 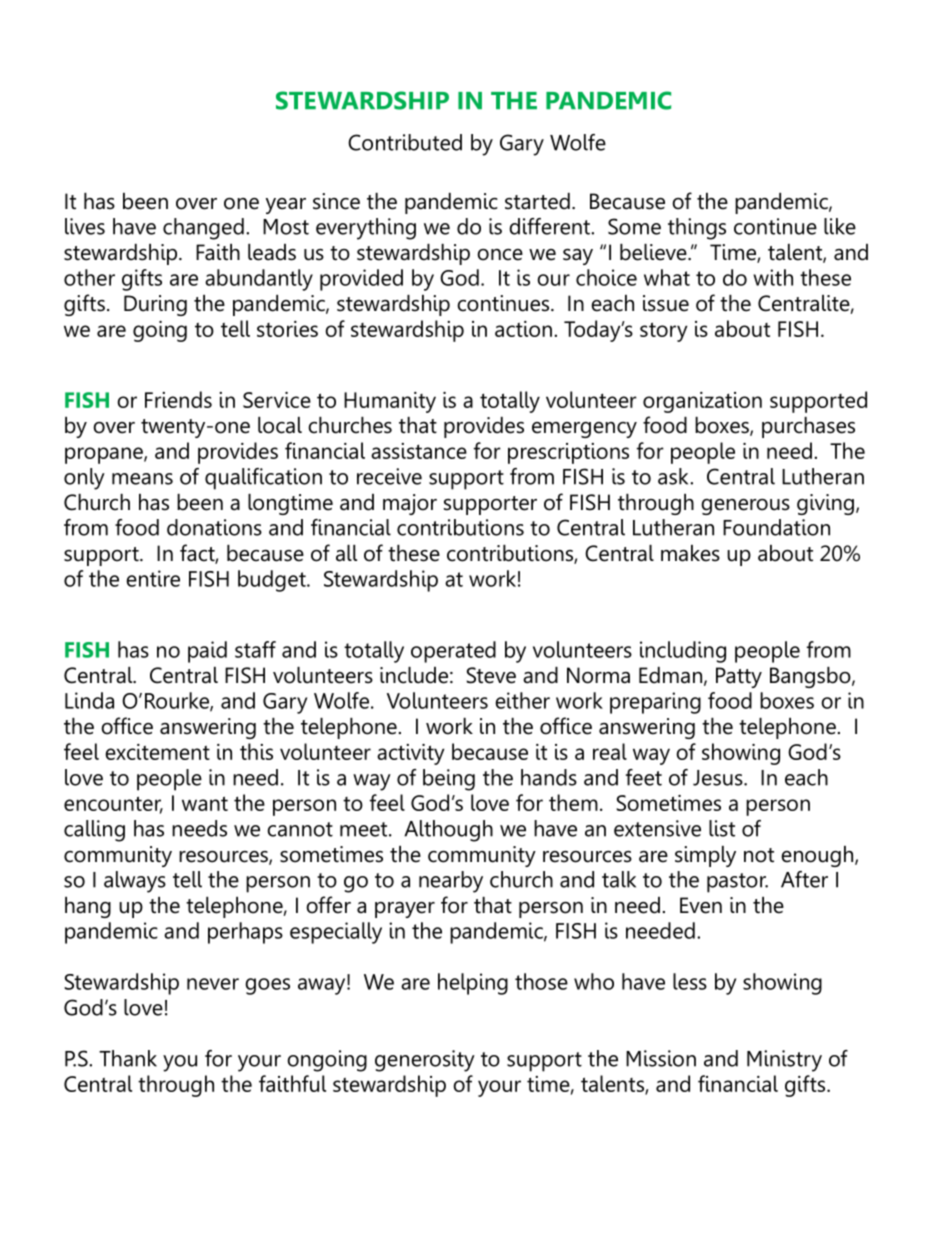 I want to click on donations, so click(x=214, y=527).
